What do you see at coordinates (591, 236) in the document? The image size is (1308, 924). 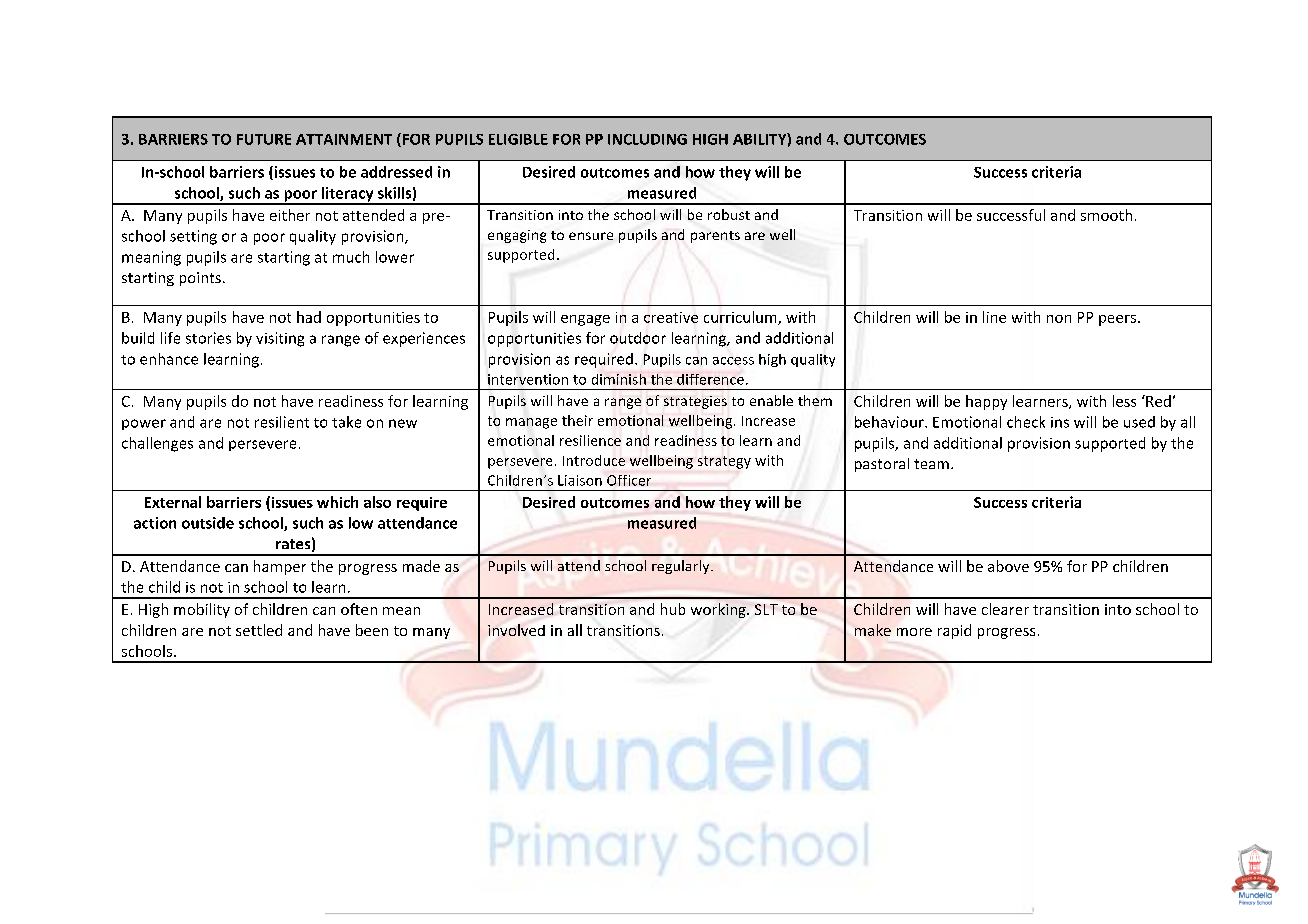 I see `ensure` at bounding box center [591, 236].
